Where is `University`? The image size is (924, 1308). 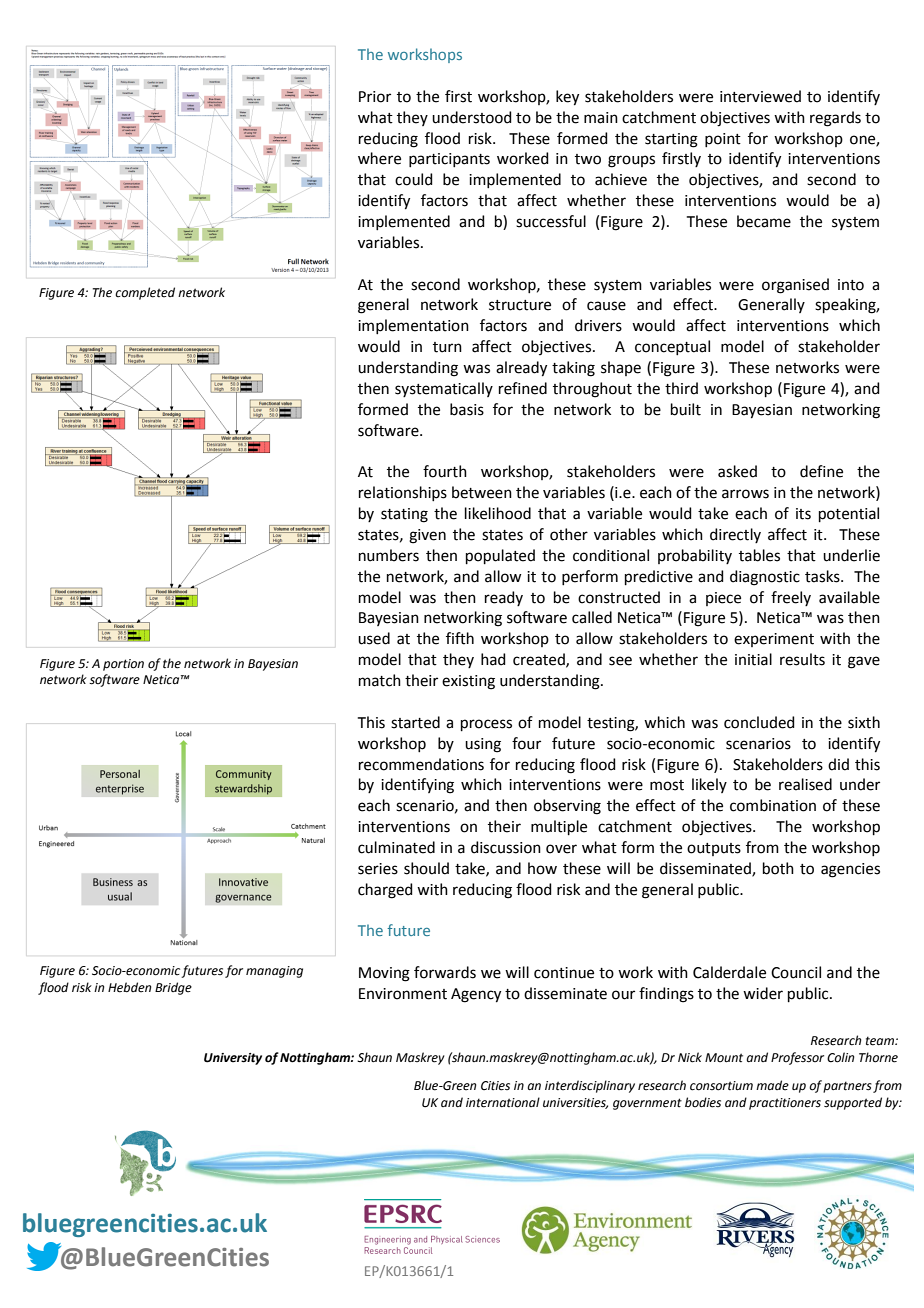 University is located at coordinates (233, 1059).
